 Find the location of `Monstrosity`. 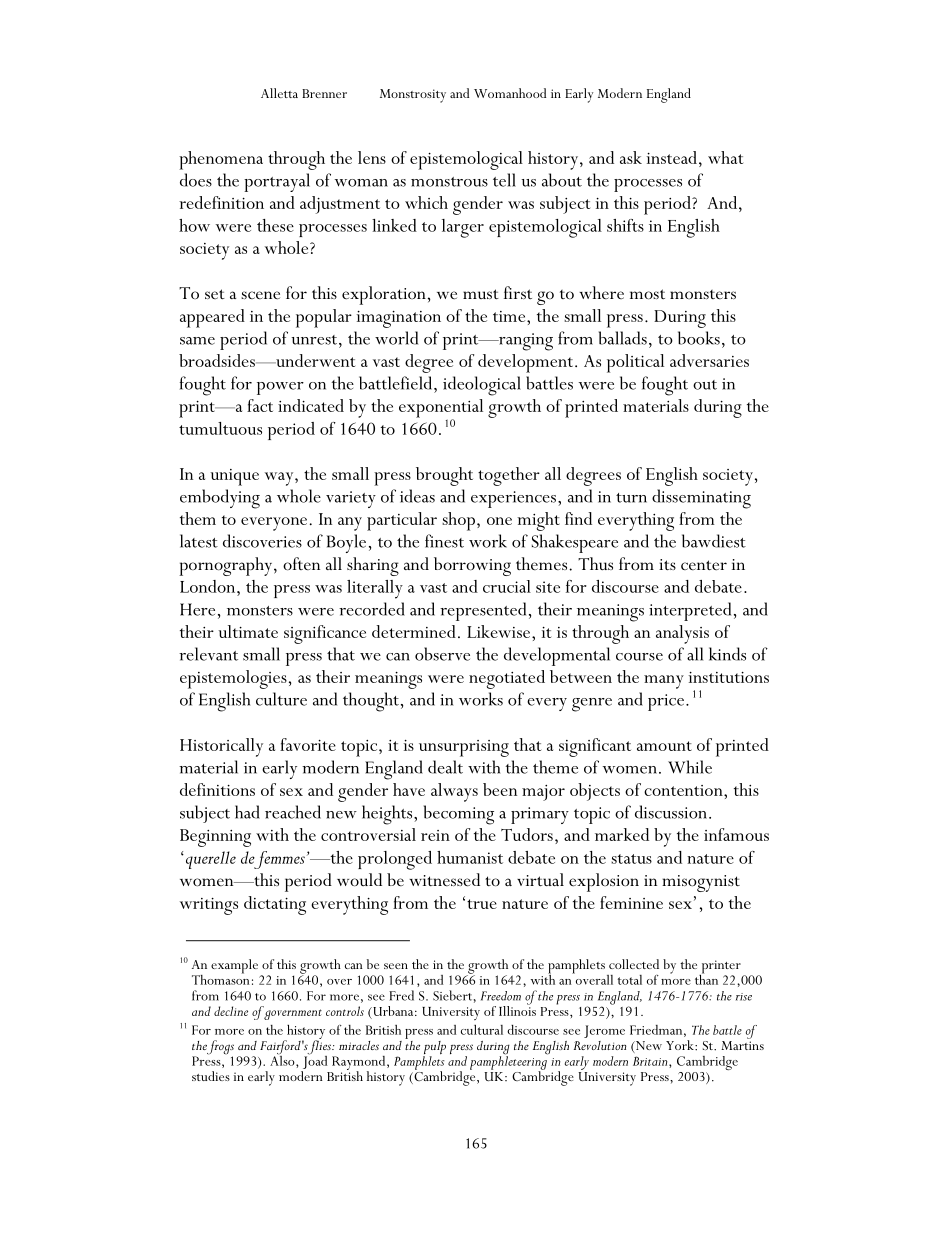

Monstrosity is located at coordinates (413, 96).
